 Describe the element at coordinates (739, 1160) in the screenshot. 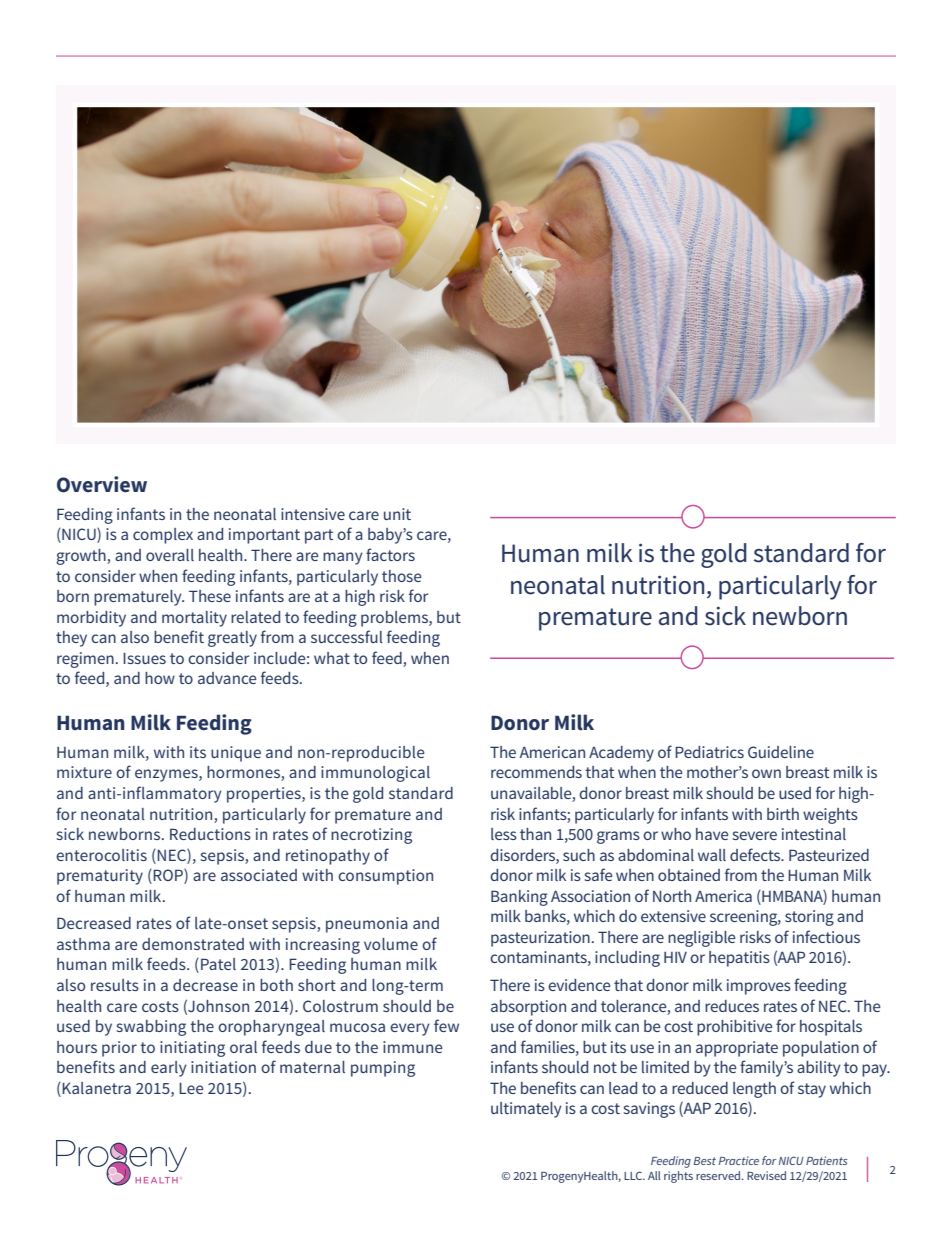

I see `Practice` at that location.
